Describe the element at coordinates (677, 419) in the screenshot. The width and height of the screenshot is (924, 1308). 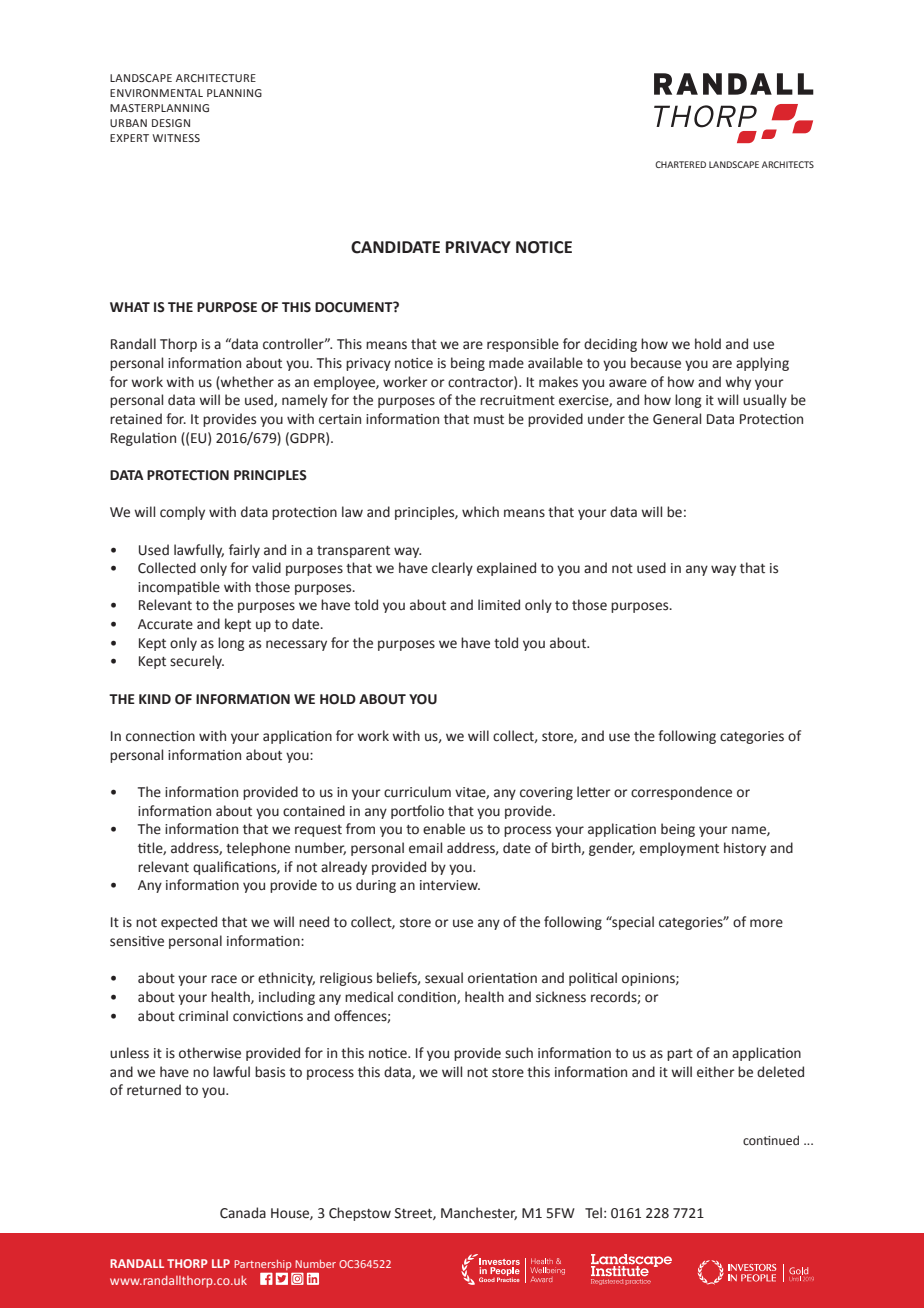
I see `General` at that location.
